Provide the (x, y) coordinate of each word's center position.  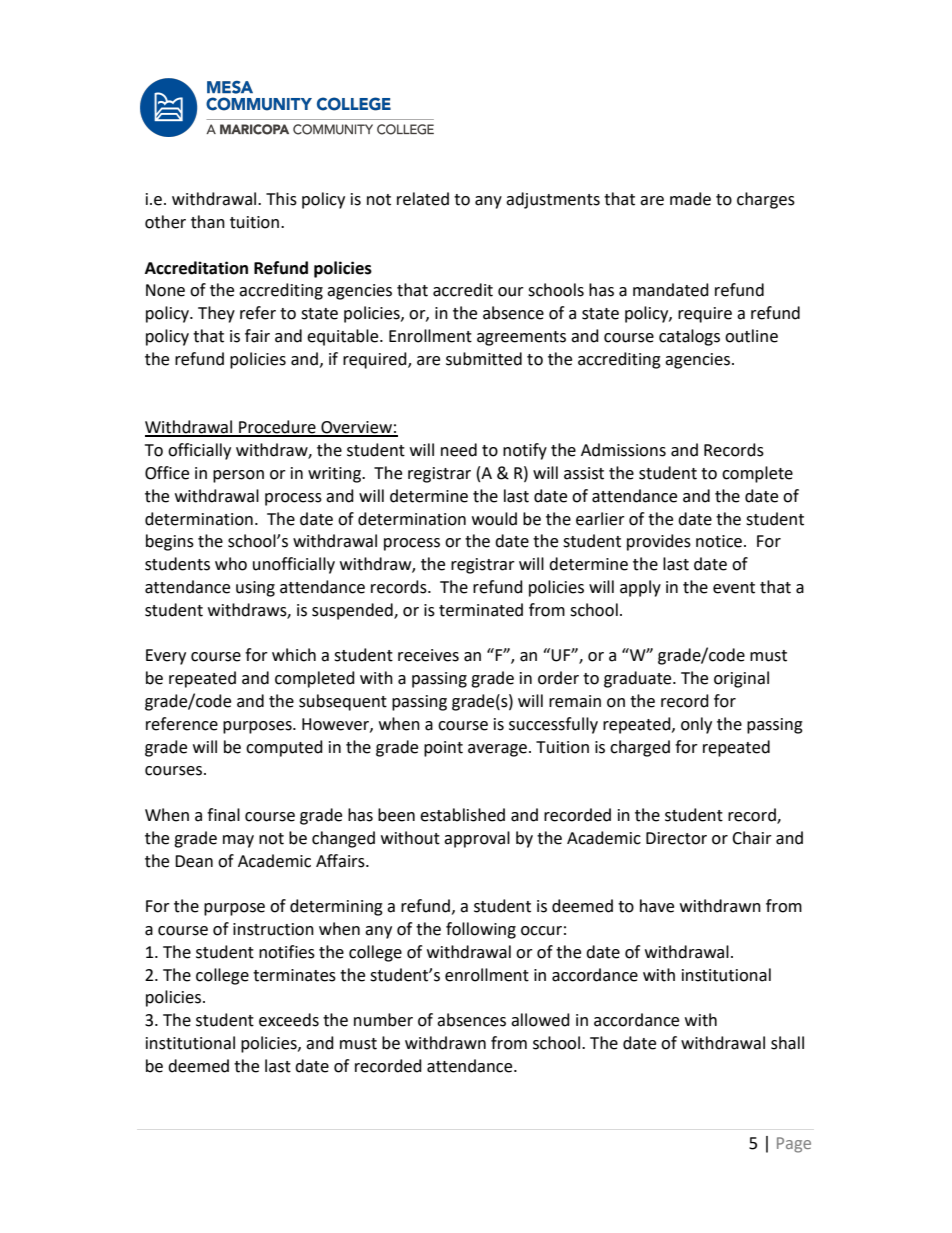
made (690, 199)
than (208, 222)
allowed (540, 1020)
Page (794, 1145)
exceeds (289, 1020)
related (423, 199)
